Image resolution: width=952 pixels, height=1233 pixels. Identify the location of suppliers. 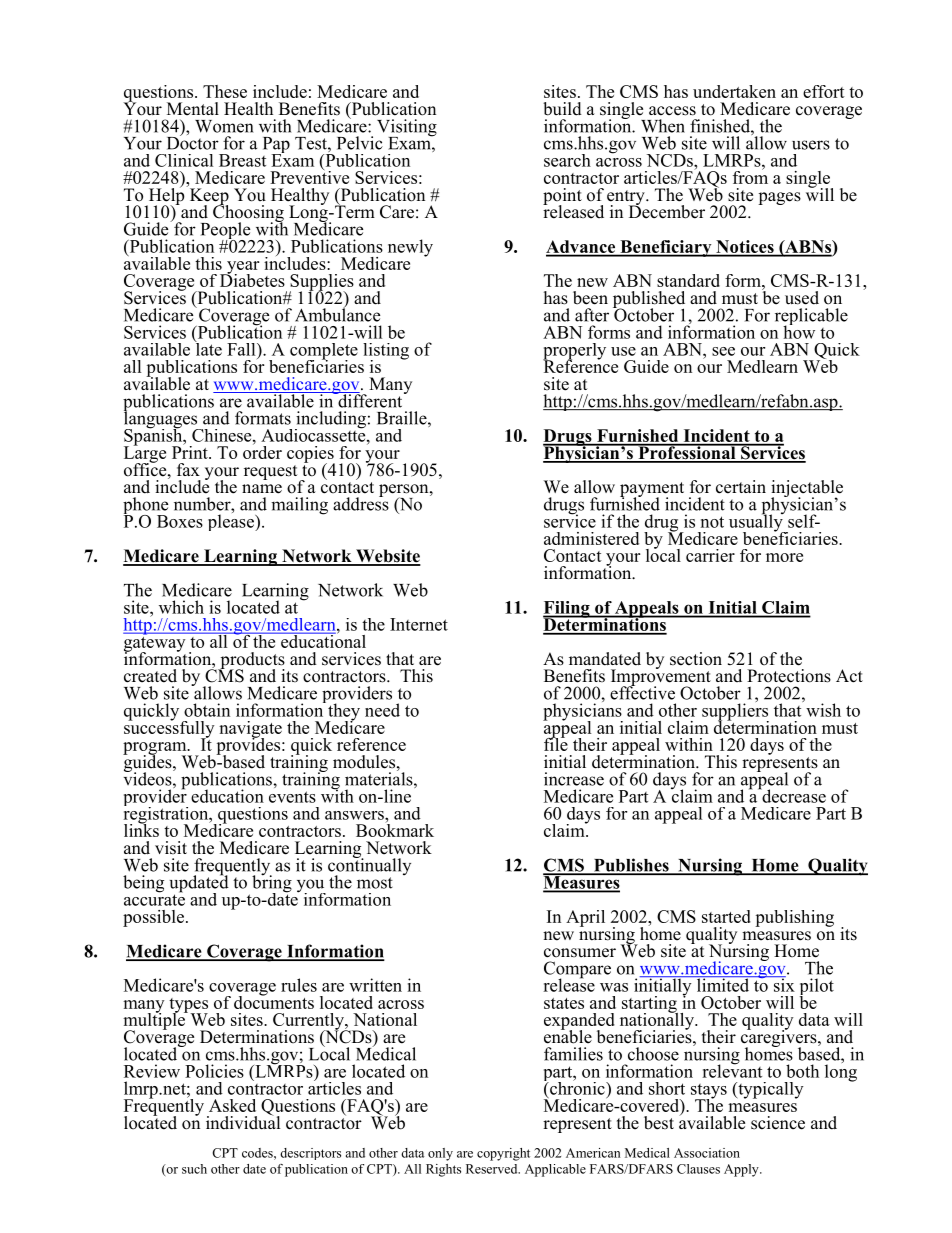
(735, 712).
